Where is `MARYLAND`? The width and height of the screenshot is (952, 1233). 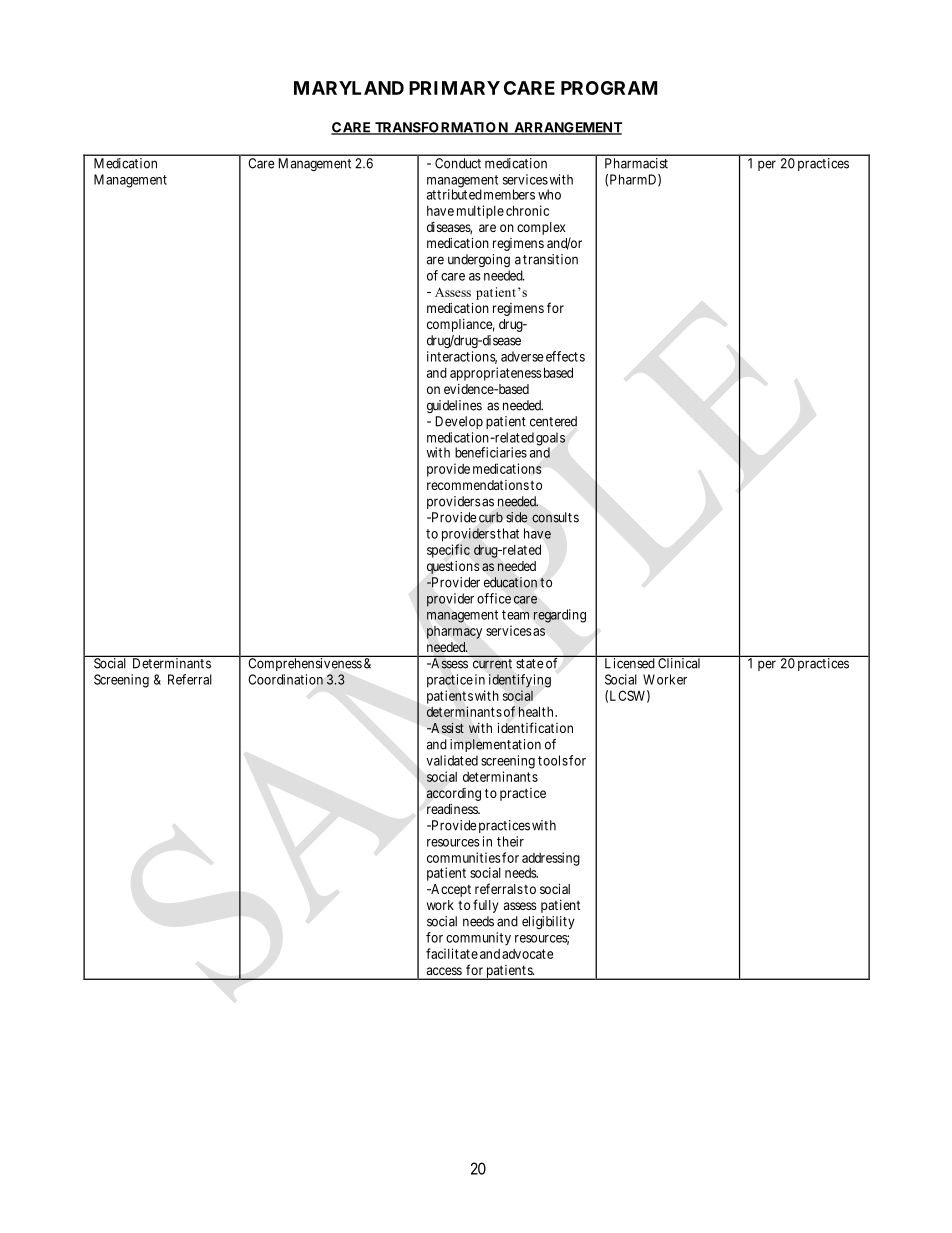 MARYLAND is located at coordinates (349, 88).
